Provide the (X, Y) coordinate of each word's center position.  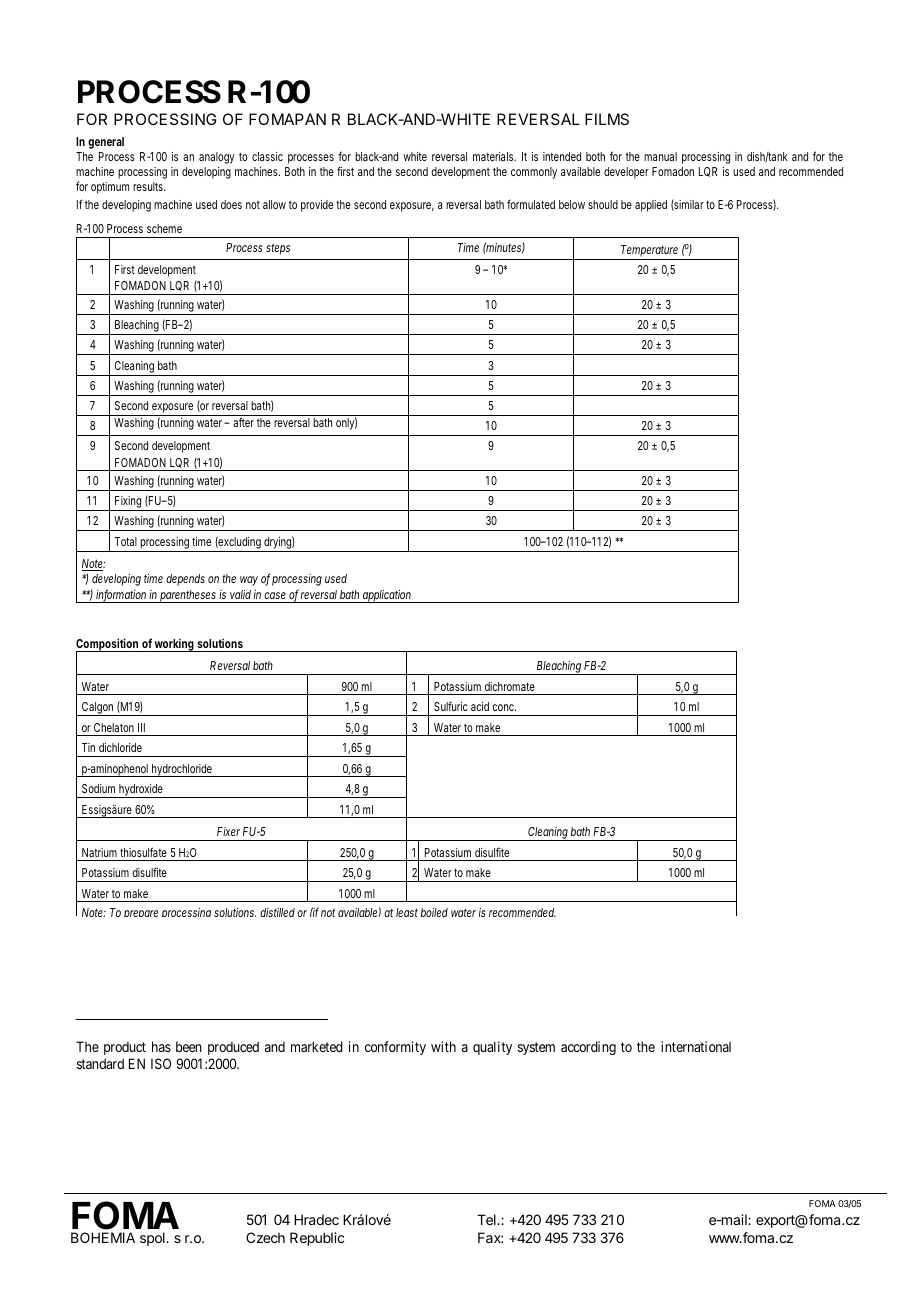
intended (562, 156)
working (174, 645)
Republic (317, 1239)
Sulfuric (451, 706)
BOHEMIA (103, 1237)
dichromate (510, 686)
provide (317, 206)
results (149, 186)
